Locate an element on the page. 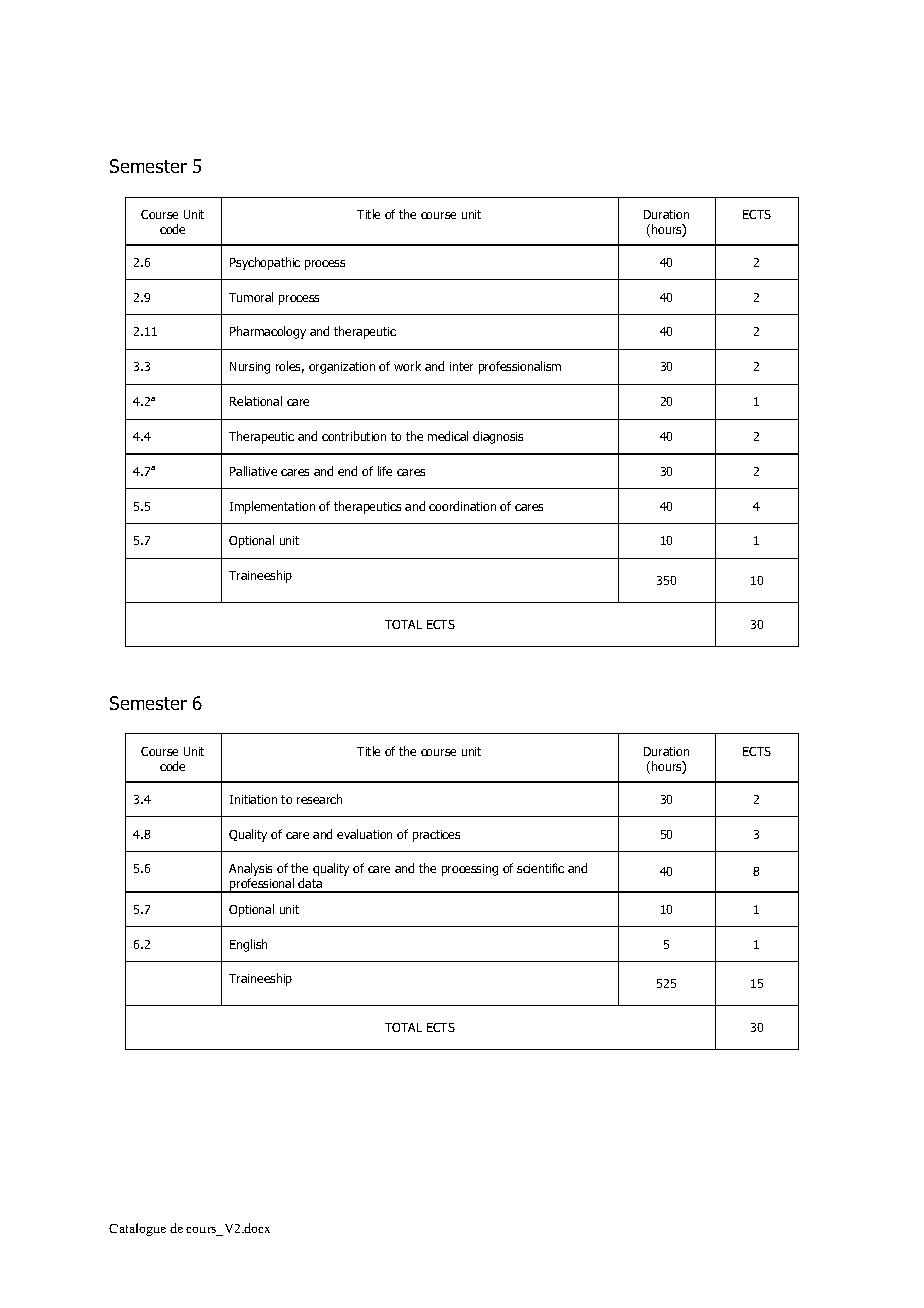 Image resolution: width=924 pixels, height=1308 pixels. coordination is located at coordinates (462, 506).
